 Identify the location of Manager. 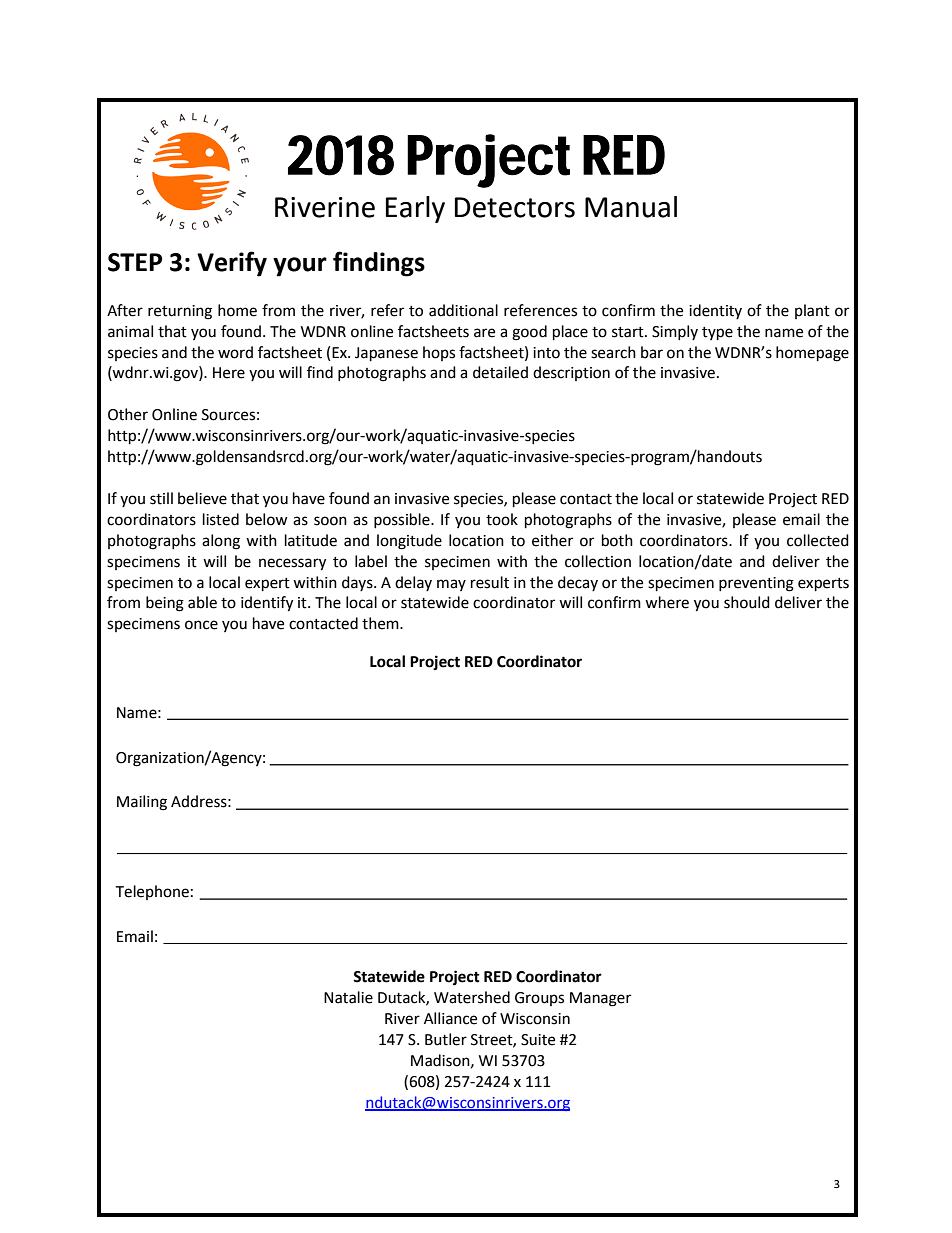
(600, 999).
